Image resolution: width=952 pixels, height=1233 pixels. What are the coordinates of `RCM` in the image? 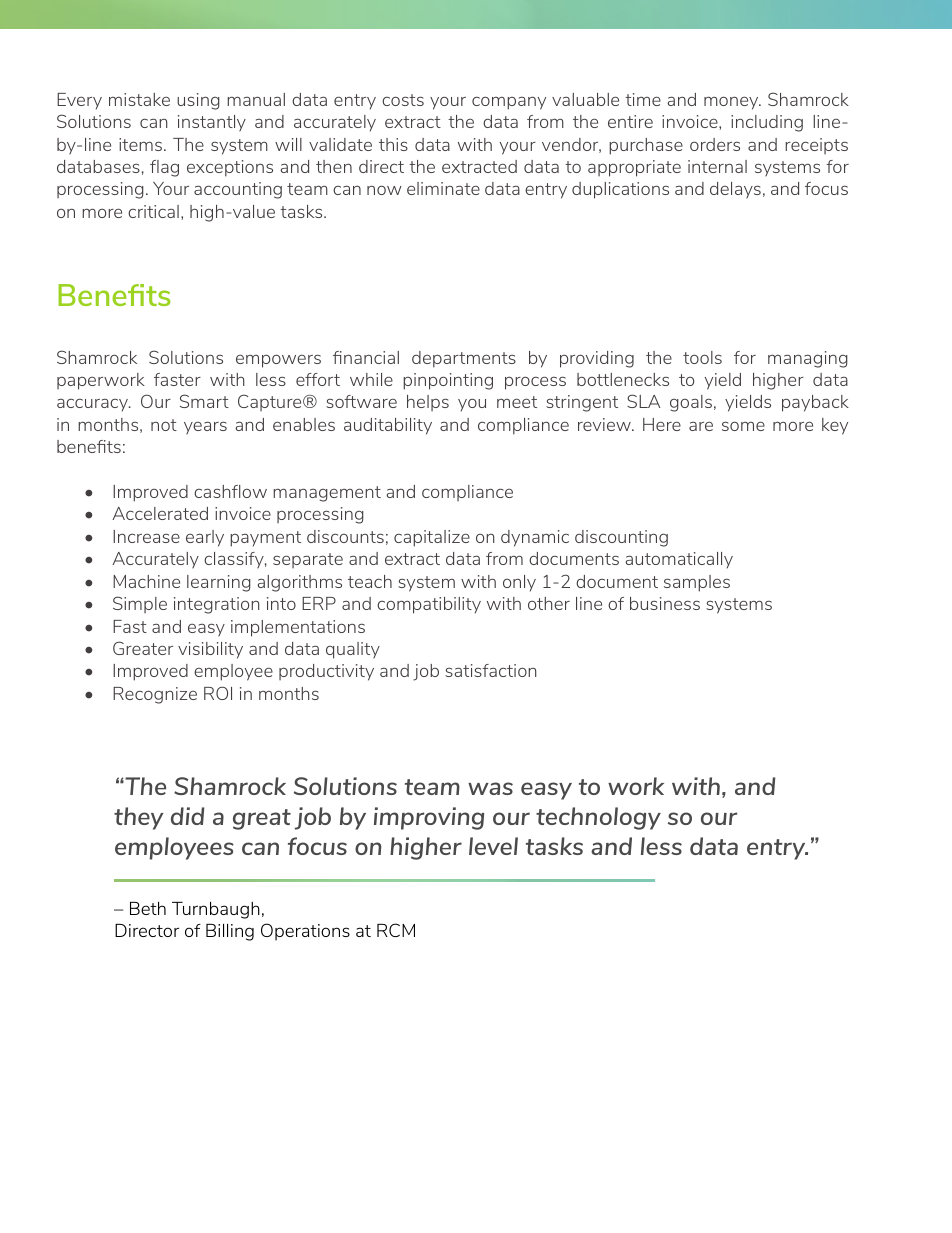 It's located at (396, 930).
